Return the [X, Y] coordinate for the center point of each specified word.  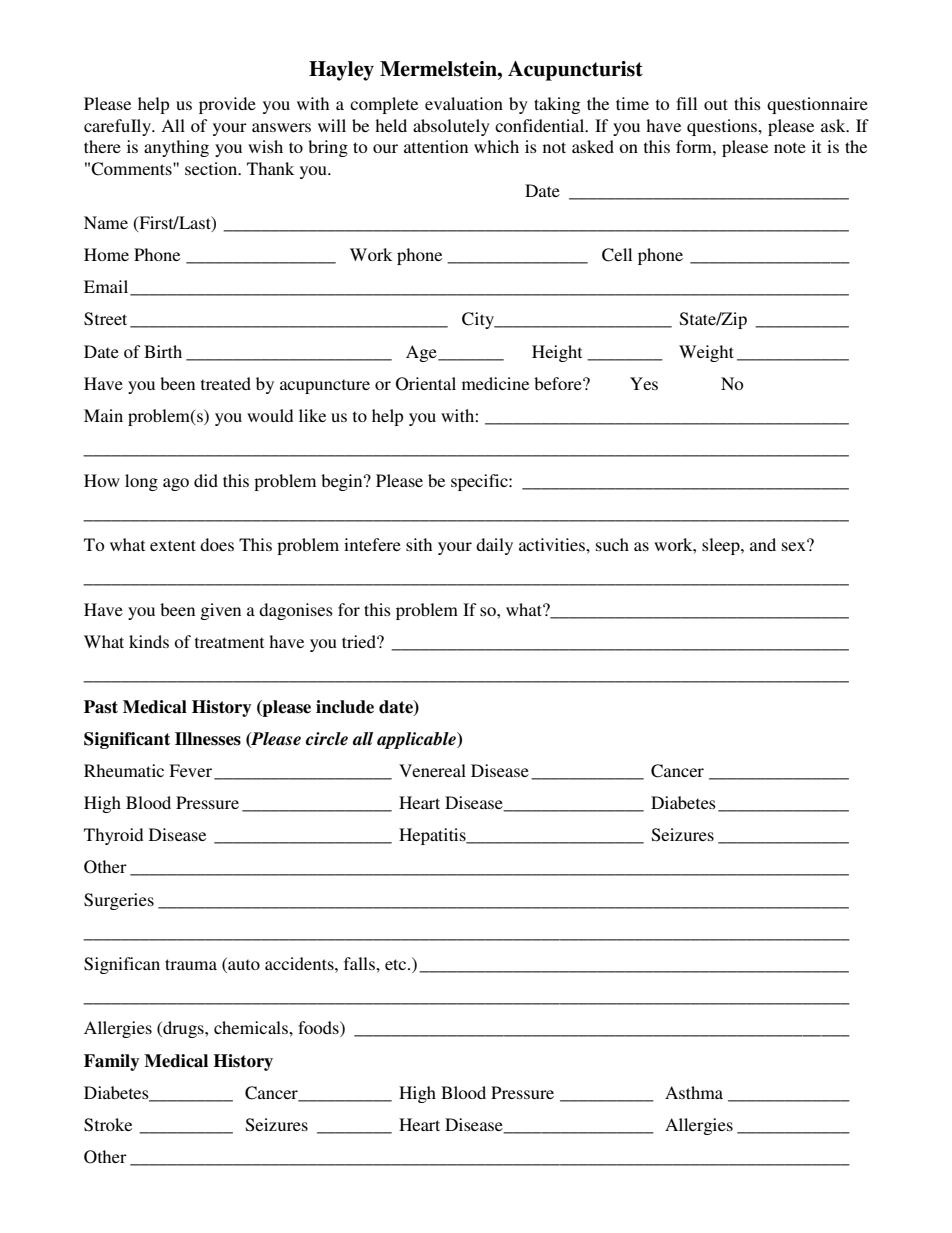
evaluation [464, 103]
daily [494, 546]
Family [111, 1062]
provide [227, 105]
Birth [163, 351]
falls [360, 963]
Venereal [432, 770]
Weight [706, 353]
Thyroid [113, 836]
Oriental [426, 384]
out [716, 104]
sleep [722, 546]
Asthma [694, 1092]
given [220, 611]
